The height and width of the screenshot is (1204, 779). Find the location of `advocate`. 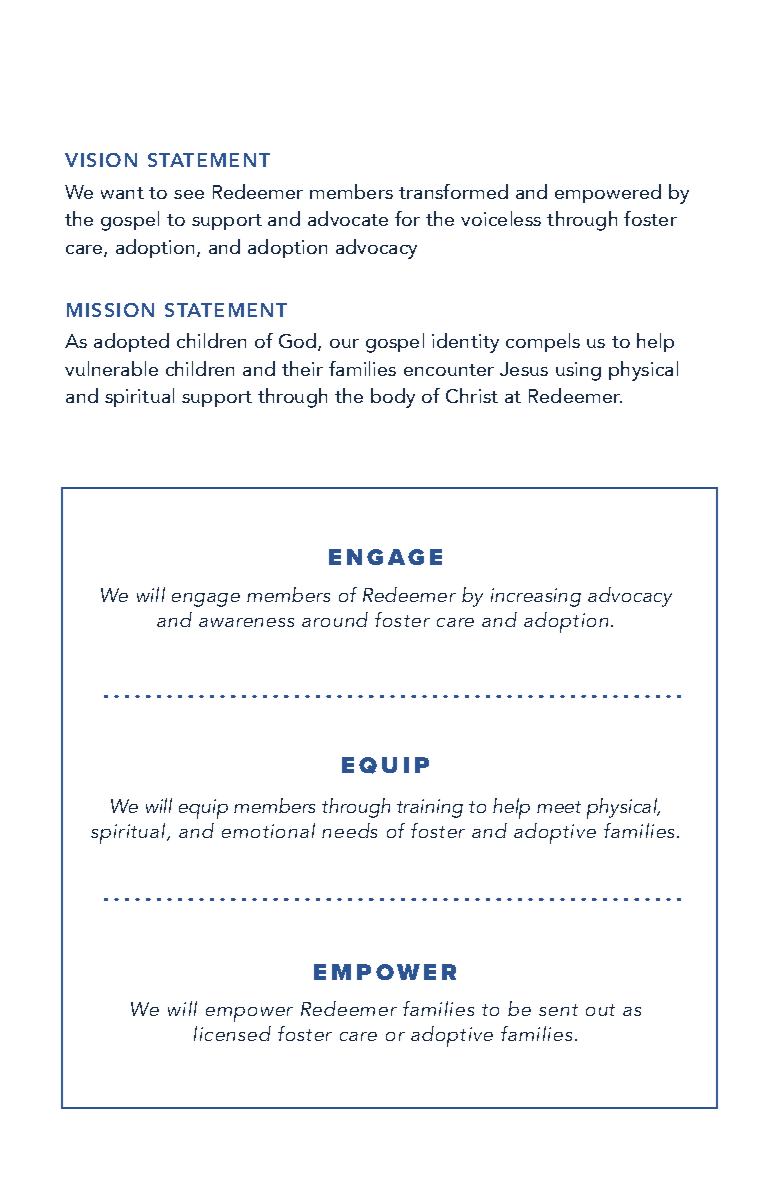

advocate is located at coordinates (348, 218).
